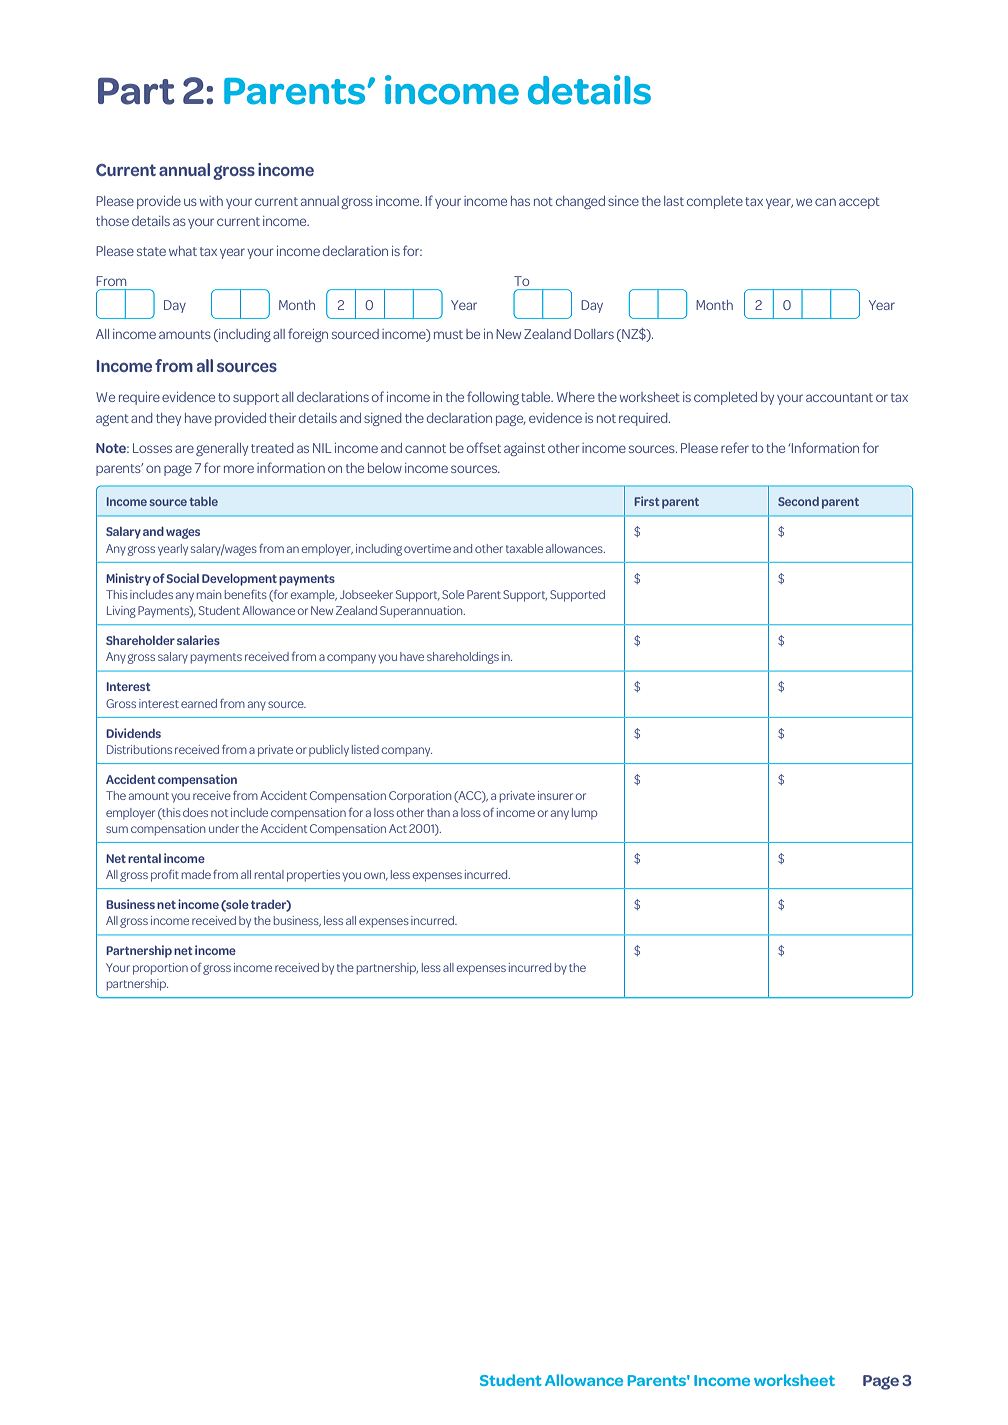 This screenshot has width=1008, height=1425. I want to click on insurer, so click(555, 795).
